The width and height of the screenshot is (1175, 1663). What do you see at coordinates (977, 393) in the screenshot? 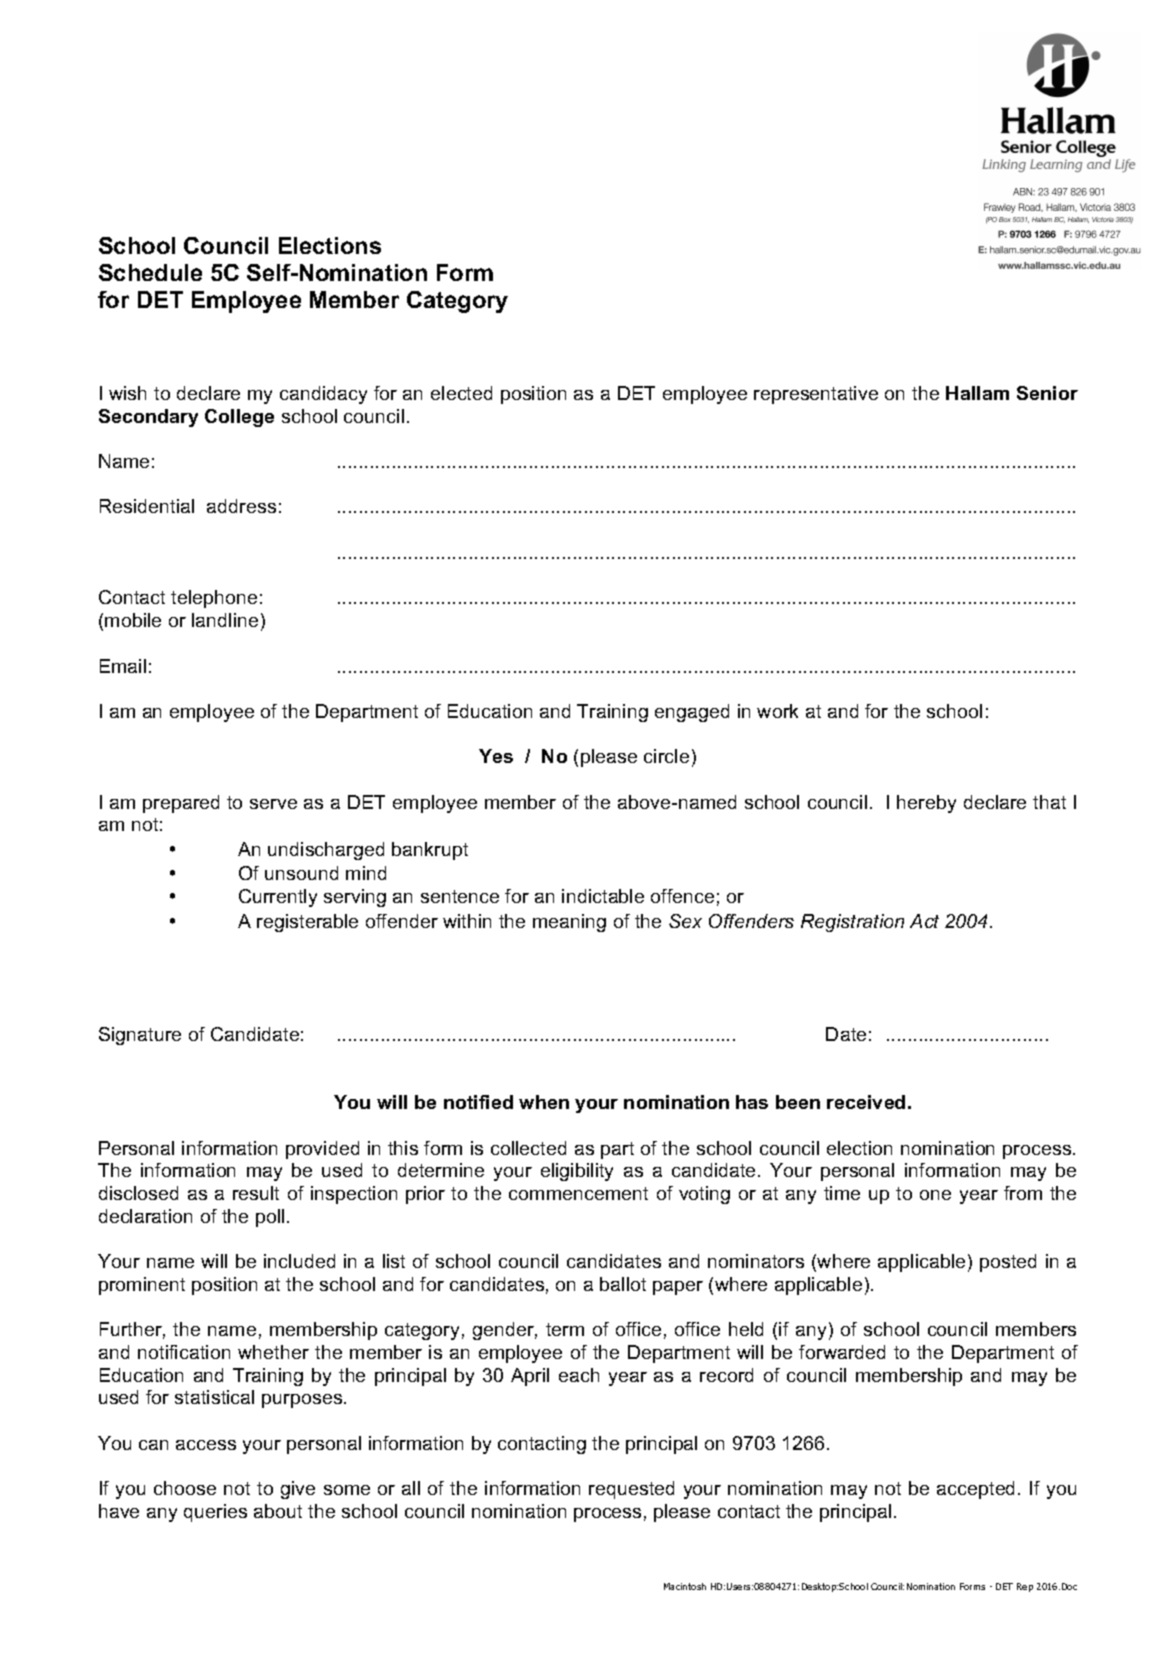
I see `Hallam` at bounding box center [977, 393].
